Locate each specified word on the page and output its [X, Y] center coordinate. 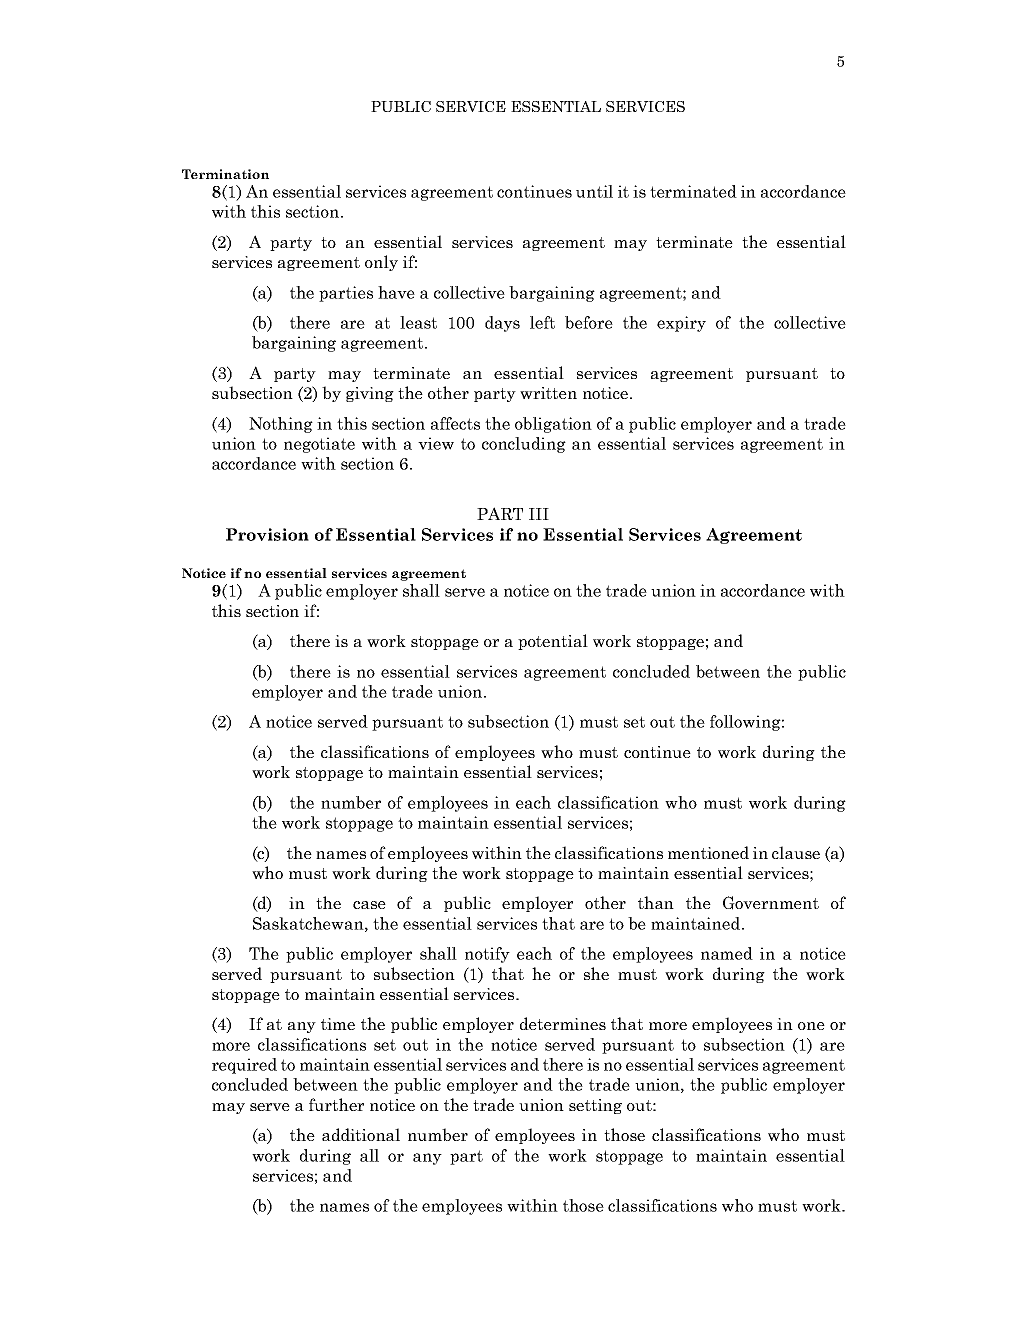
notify [487, 955]
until [594, 191]
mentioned [708, 852]
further [336, 1104]
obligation [553, 425]
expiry [681, 324]
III [539, 514]
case [369, 905]
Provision [267, 534]
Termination [225, 174]
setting [595, 1106]
